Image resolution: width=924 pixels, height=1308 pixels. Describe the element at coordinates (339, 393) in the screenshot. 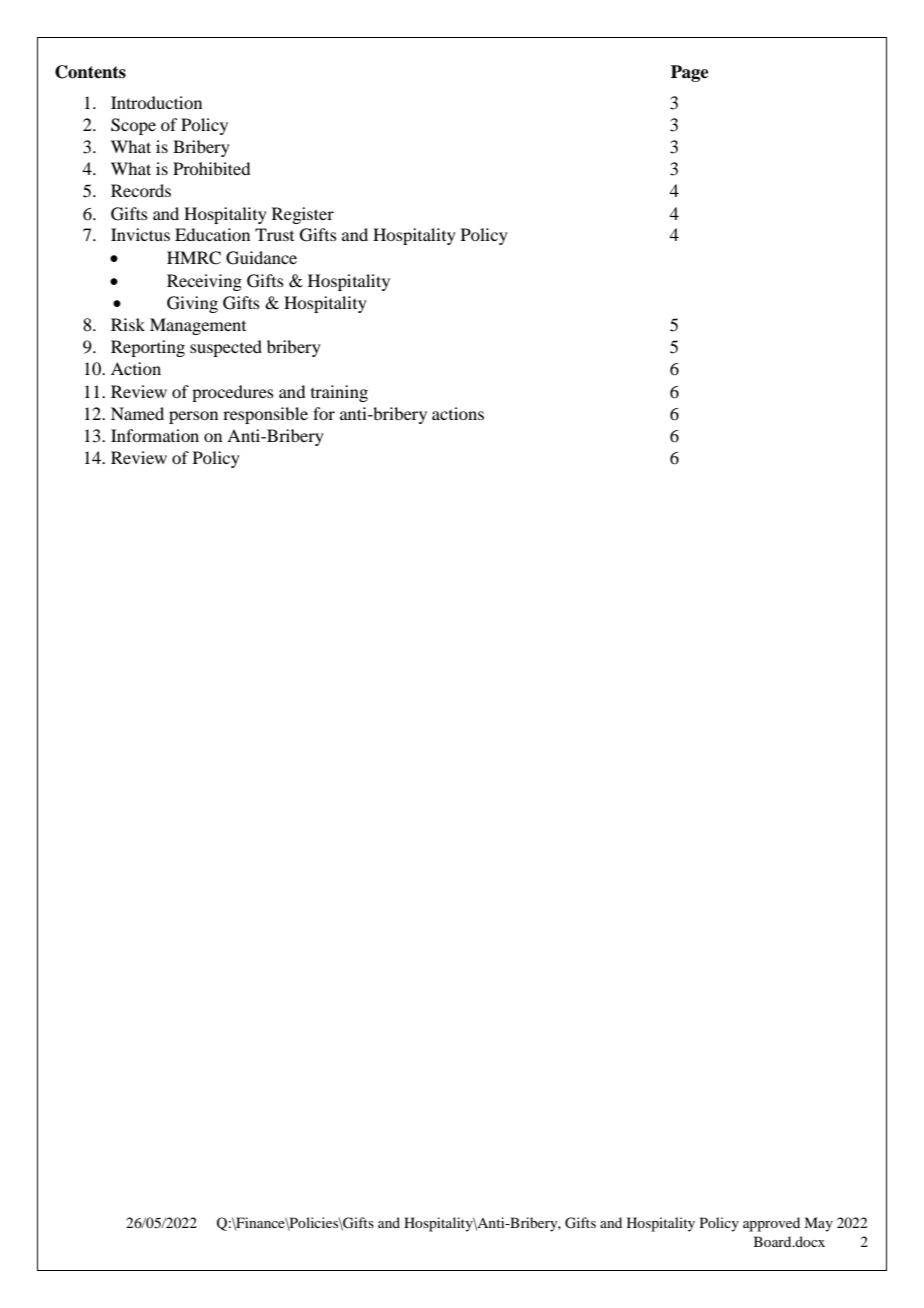

I see `training` at that location.
